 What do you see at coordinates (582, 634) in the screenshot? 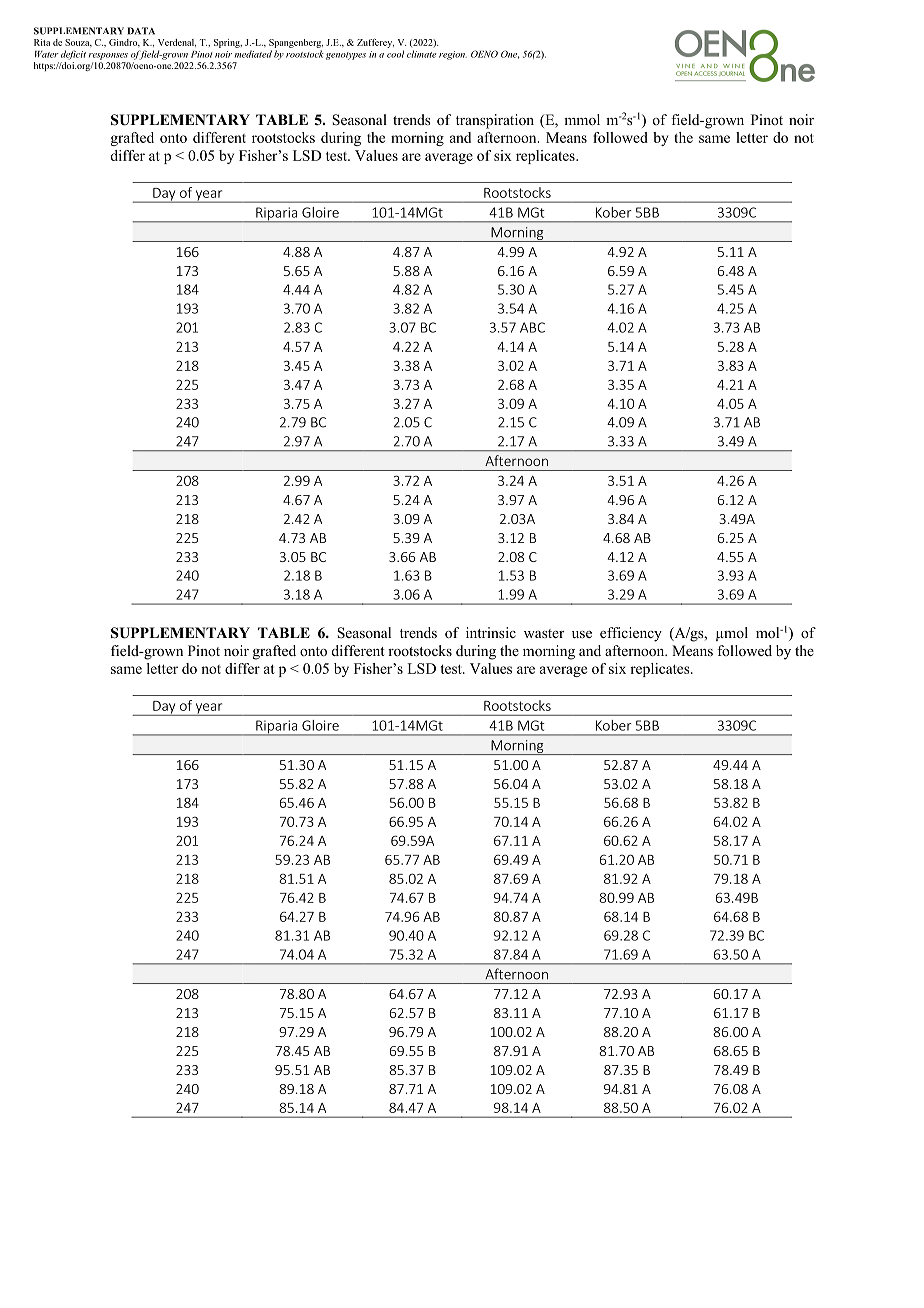
I see `use` at bounding box center [582, 634].
